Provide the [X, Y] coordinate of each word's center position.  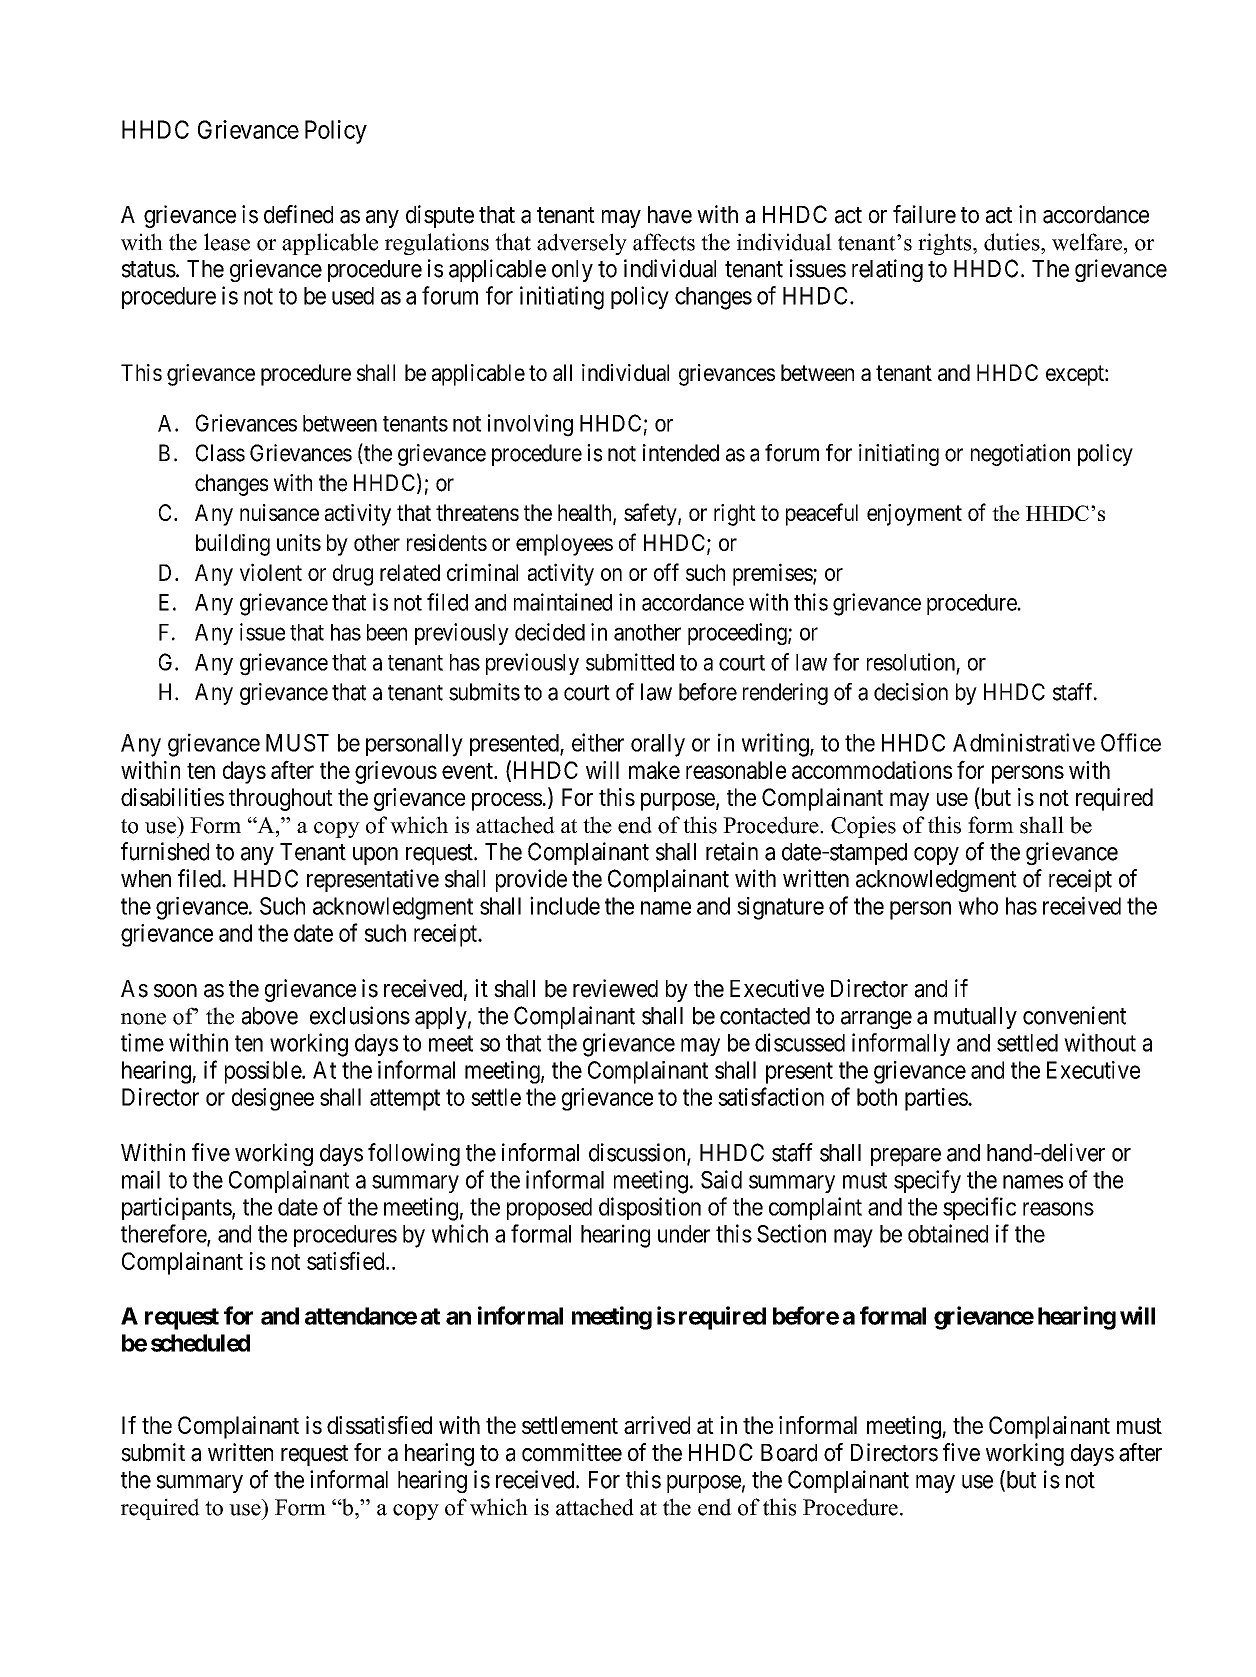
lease [227, 242]
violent [271, 572]
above [270, 1016]
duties [1013, 242]
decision [911, 692]
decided [550, 632]
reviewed [615, 988]
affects [664, 242]
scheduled [200, 1343]
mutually [975, 1018]
